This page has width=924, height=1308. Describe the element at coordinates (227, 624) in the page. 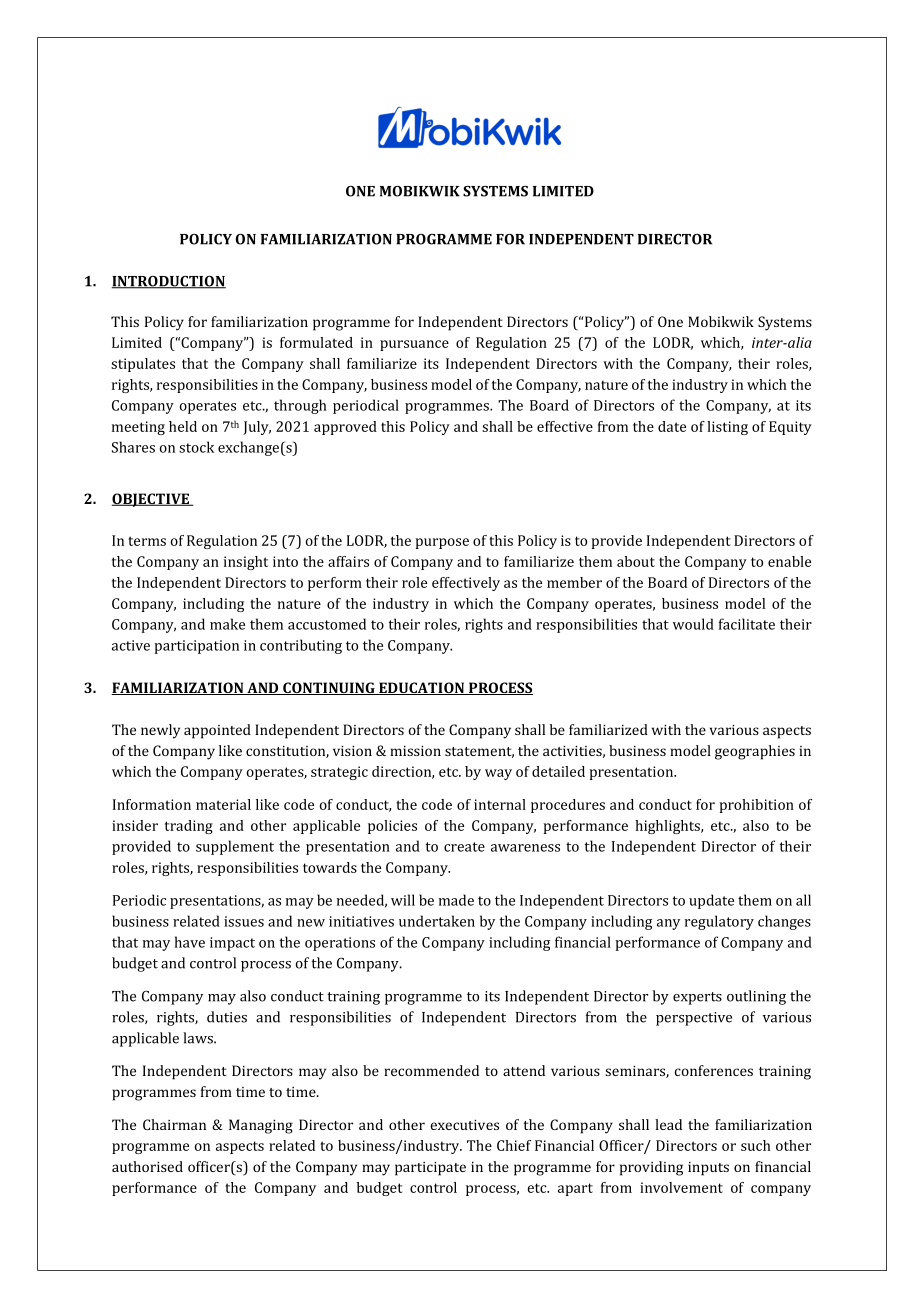

I see `make` at that location.
